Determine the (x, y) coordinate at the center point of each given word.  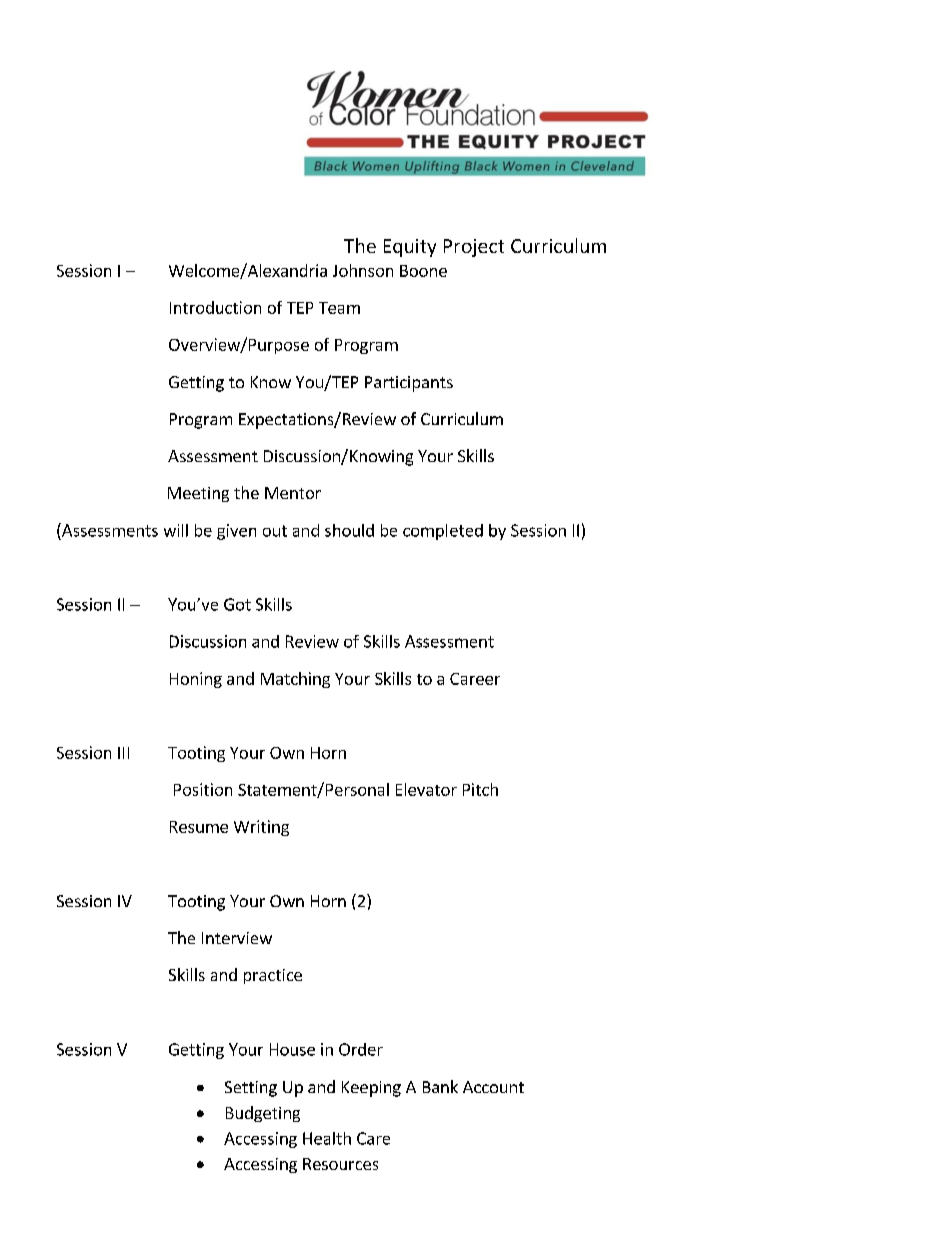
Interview (237, 938)
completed (443, 532)
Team (339, 308)
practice (273, 976)
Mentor (293, 493)
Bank (440, 1086)
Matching (295, 680)
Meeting (198, 494)
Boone (423, 271)
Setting (251, 1089)
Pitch (480, 789)
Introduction (215, 307)
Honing (196, 680)
